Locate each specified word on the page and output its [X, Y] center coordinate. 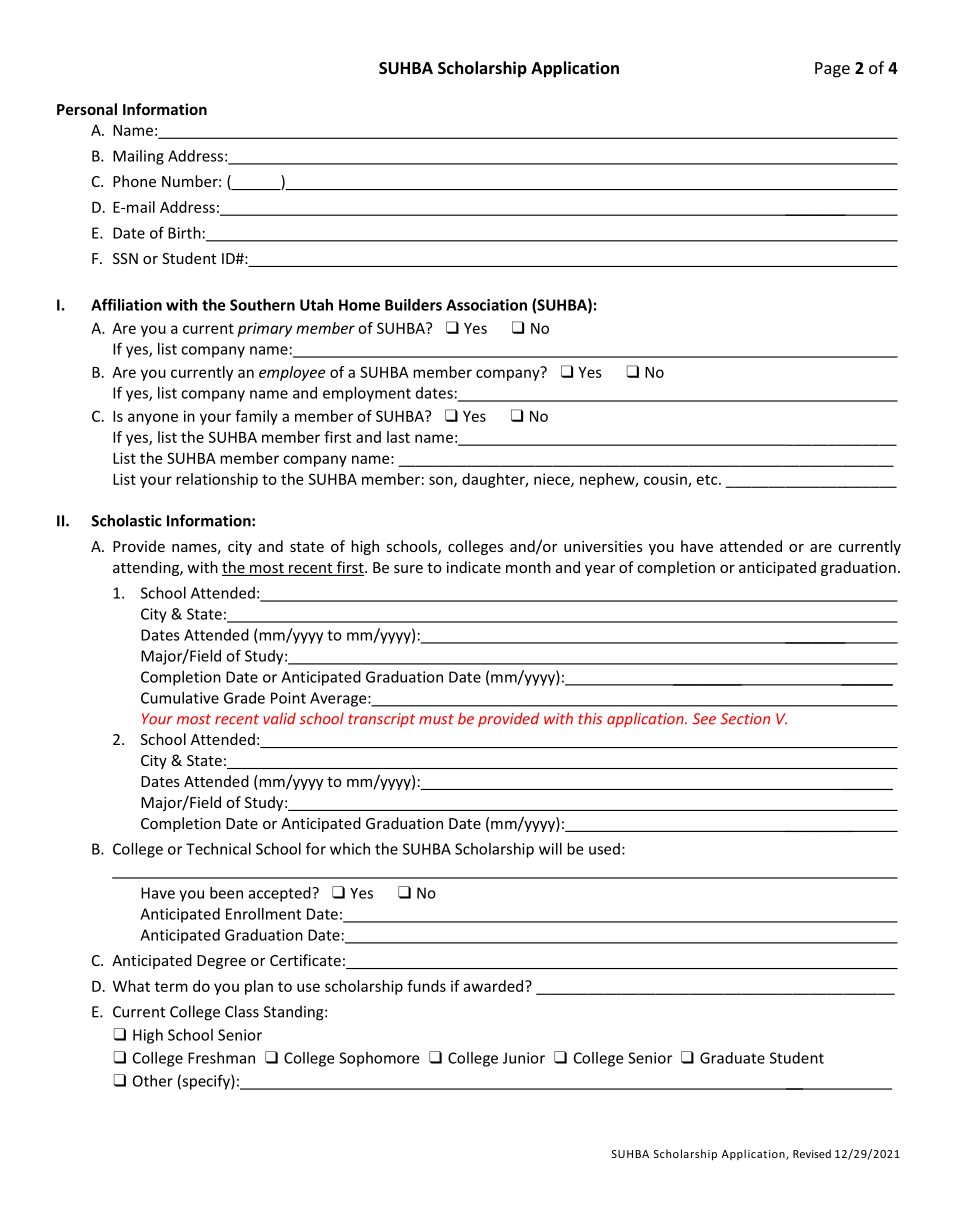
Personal [87, 109]
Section [745, 719]
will [550, 849]
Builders [413, 305]
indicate [474, 567]
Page [832, 70]
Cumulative [180, 698]
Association [486, 305]
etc [708, 479]
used [604, 849]
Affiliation [126, 304]
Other [153, 1081]
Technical [218, 849]
